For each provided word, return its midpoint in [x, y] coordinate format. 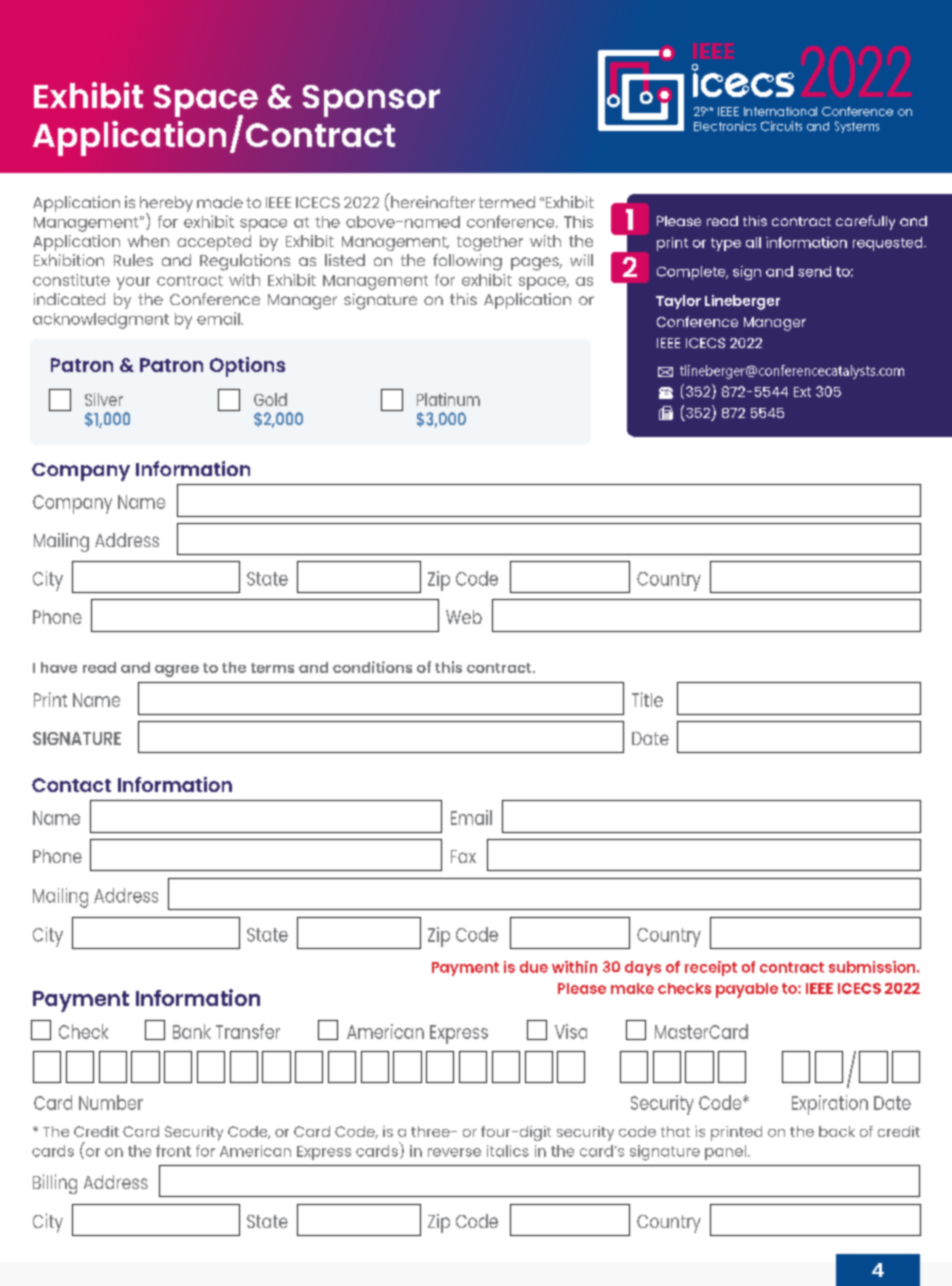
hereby [166, 205]
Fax [463, 856]
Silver [104, 399]
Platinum [448, 399]
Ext [802, 392]
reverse [454, 1152]
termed [507, 202]
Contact [71, 785]
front [173, 1151]
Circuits [781, 126]
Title [647, 699]
